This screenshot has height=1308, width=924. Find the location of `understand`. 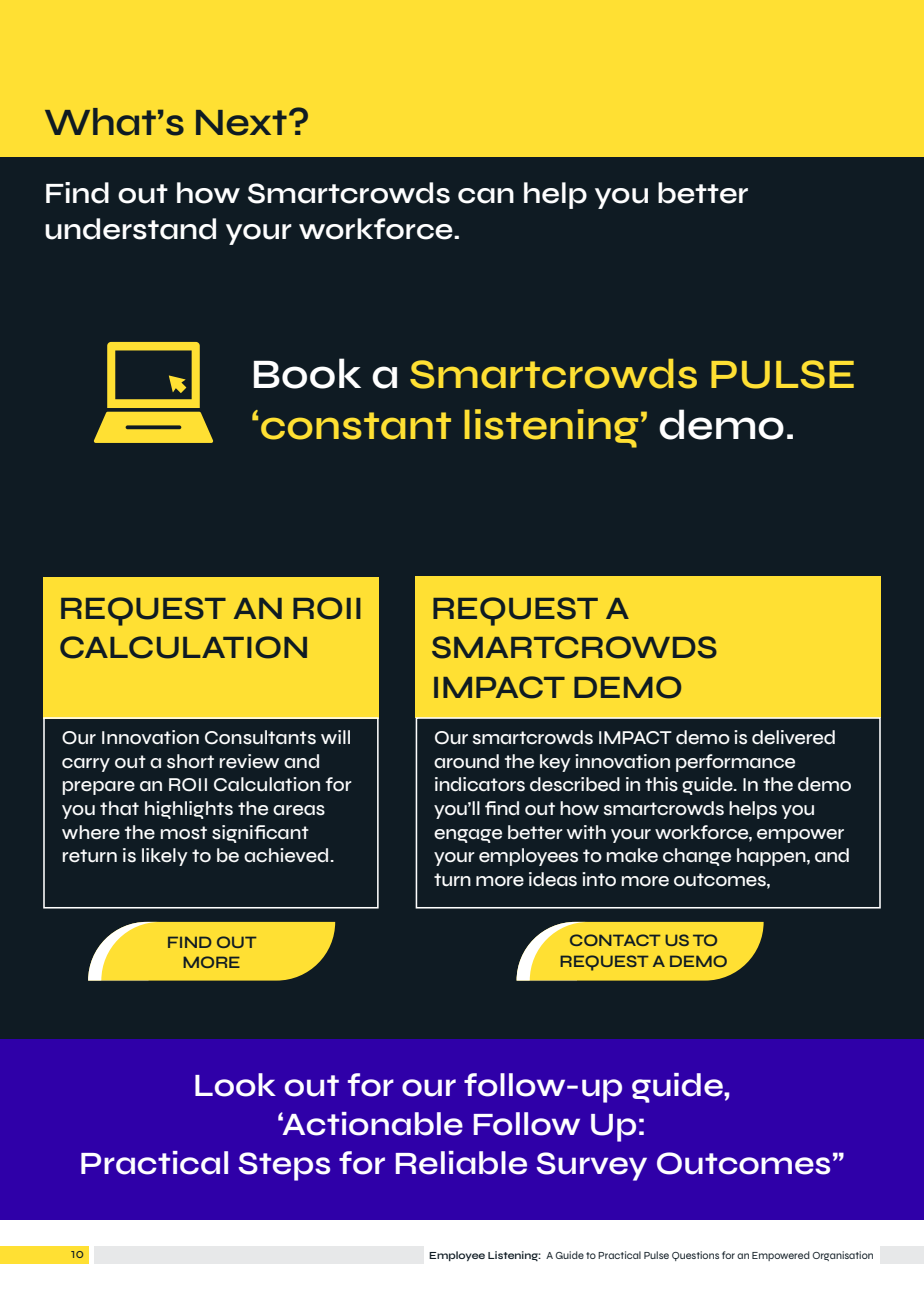

understand is located at coordinates (130, 229).
